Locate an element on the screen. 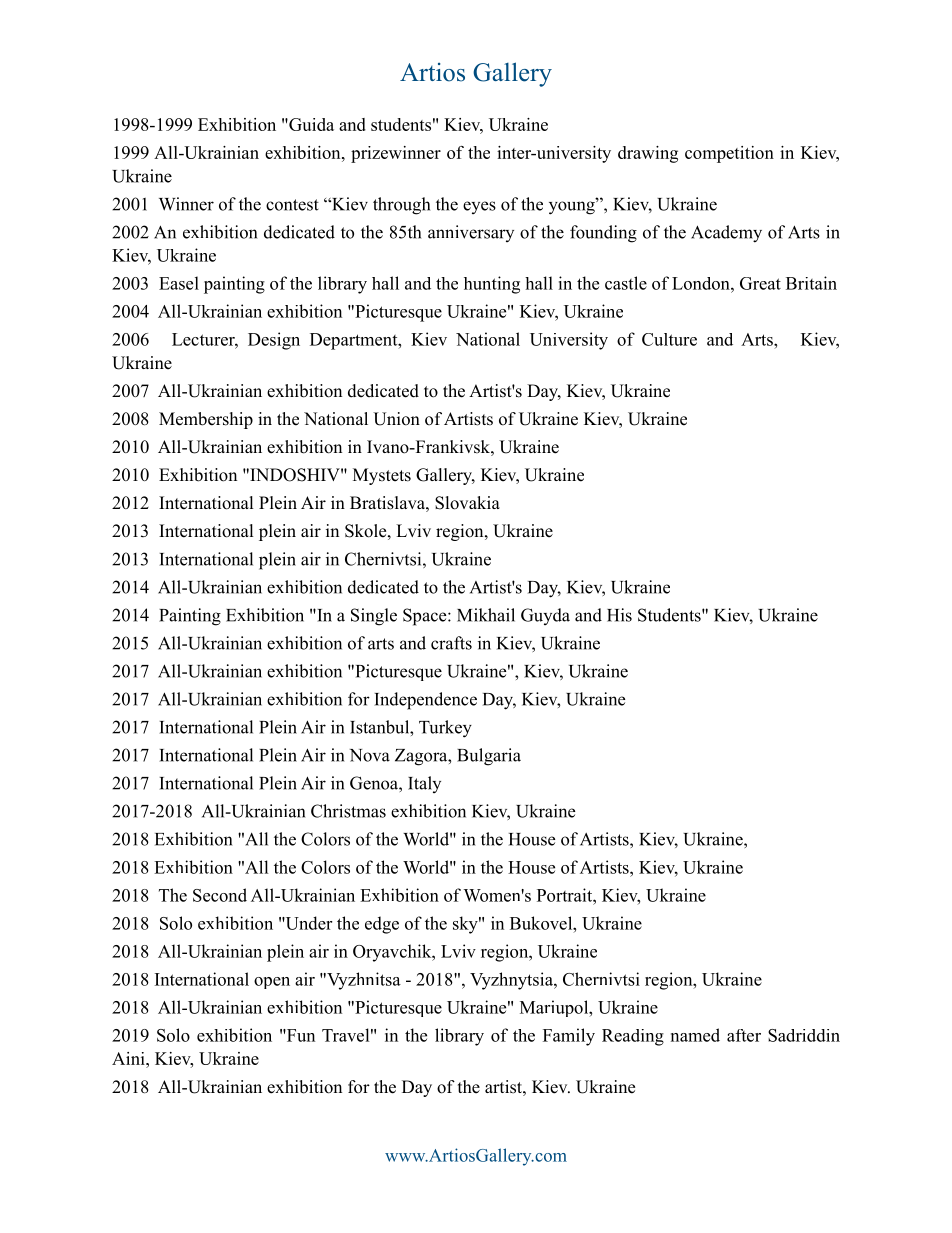  Mikhail is located at coordinates (486, 615).
